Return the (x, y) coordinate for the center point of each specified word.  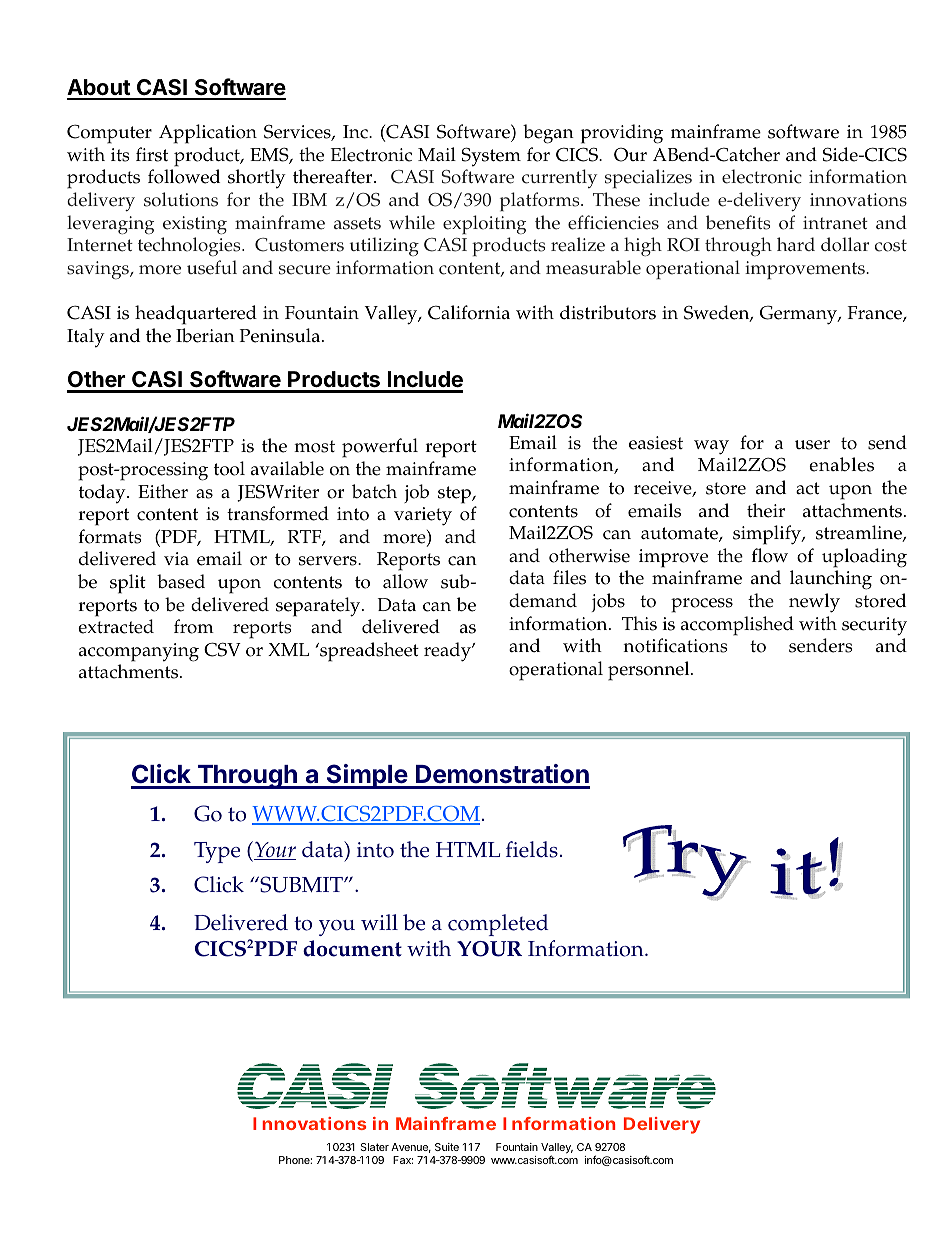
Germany (799, 315)
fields (532, 849)
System (491, 157)
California (469, 312)
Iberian (205, 335)
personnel (650, 671)
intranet (835, 223)
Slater (374, 1147)
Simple (366, 776)
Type (217, 852)
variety (423, 516)
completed (498, 925)
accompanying (139, 652)
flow (770, 555)
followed (184, 176)
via (176, 558)
